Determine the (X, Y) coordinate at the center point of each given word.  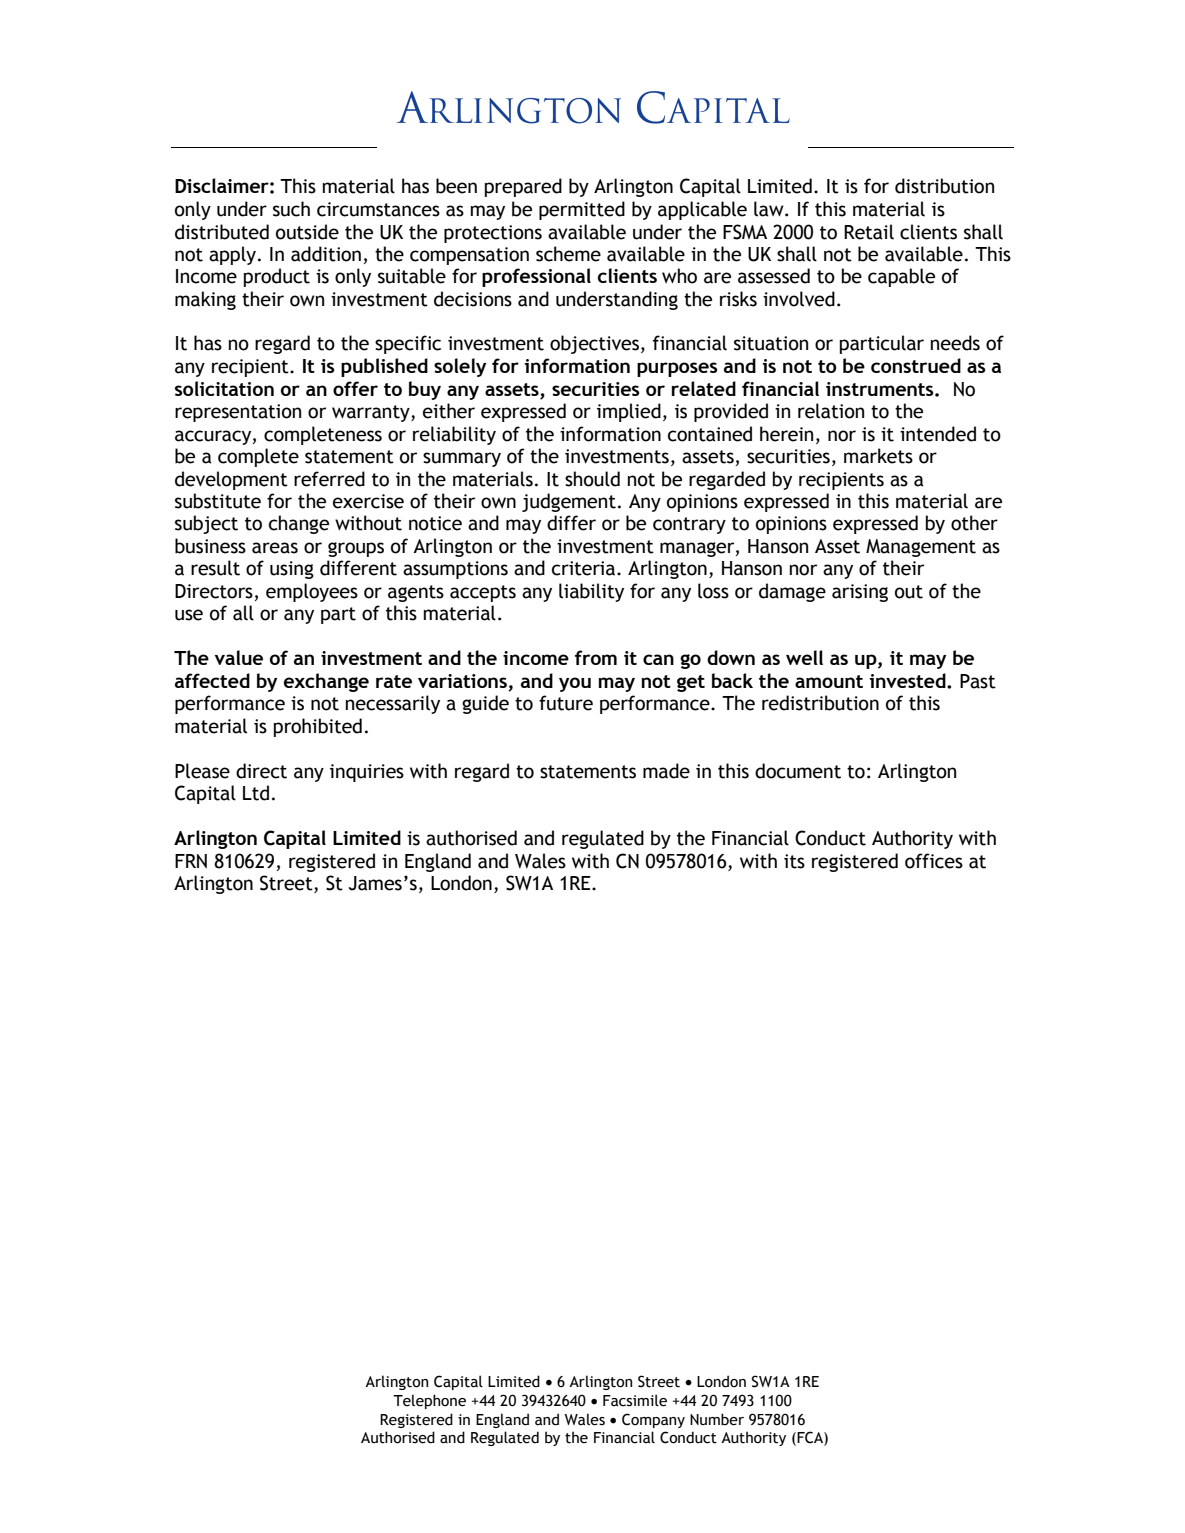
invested (909, 680)
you (575, 684)
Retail (869, 232)
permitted (582, 210)
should (592, 479)
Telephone (429, 1401)
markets (878, 456)
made (666, 771)
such (291, 209)
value (239, 657)
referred (329, 479)
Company (653, 1420)
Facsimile (635, 1400)
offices (934, 861)
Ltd (256, 793)
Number (717, 1419)
